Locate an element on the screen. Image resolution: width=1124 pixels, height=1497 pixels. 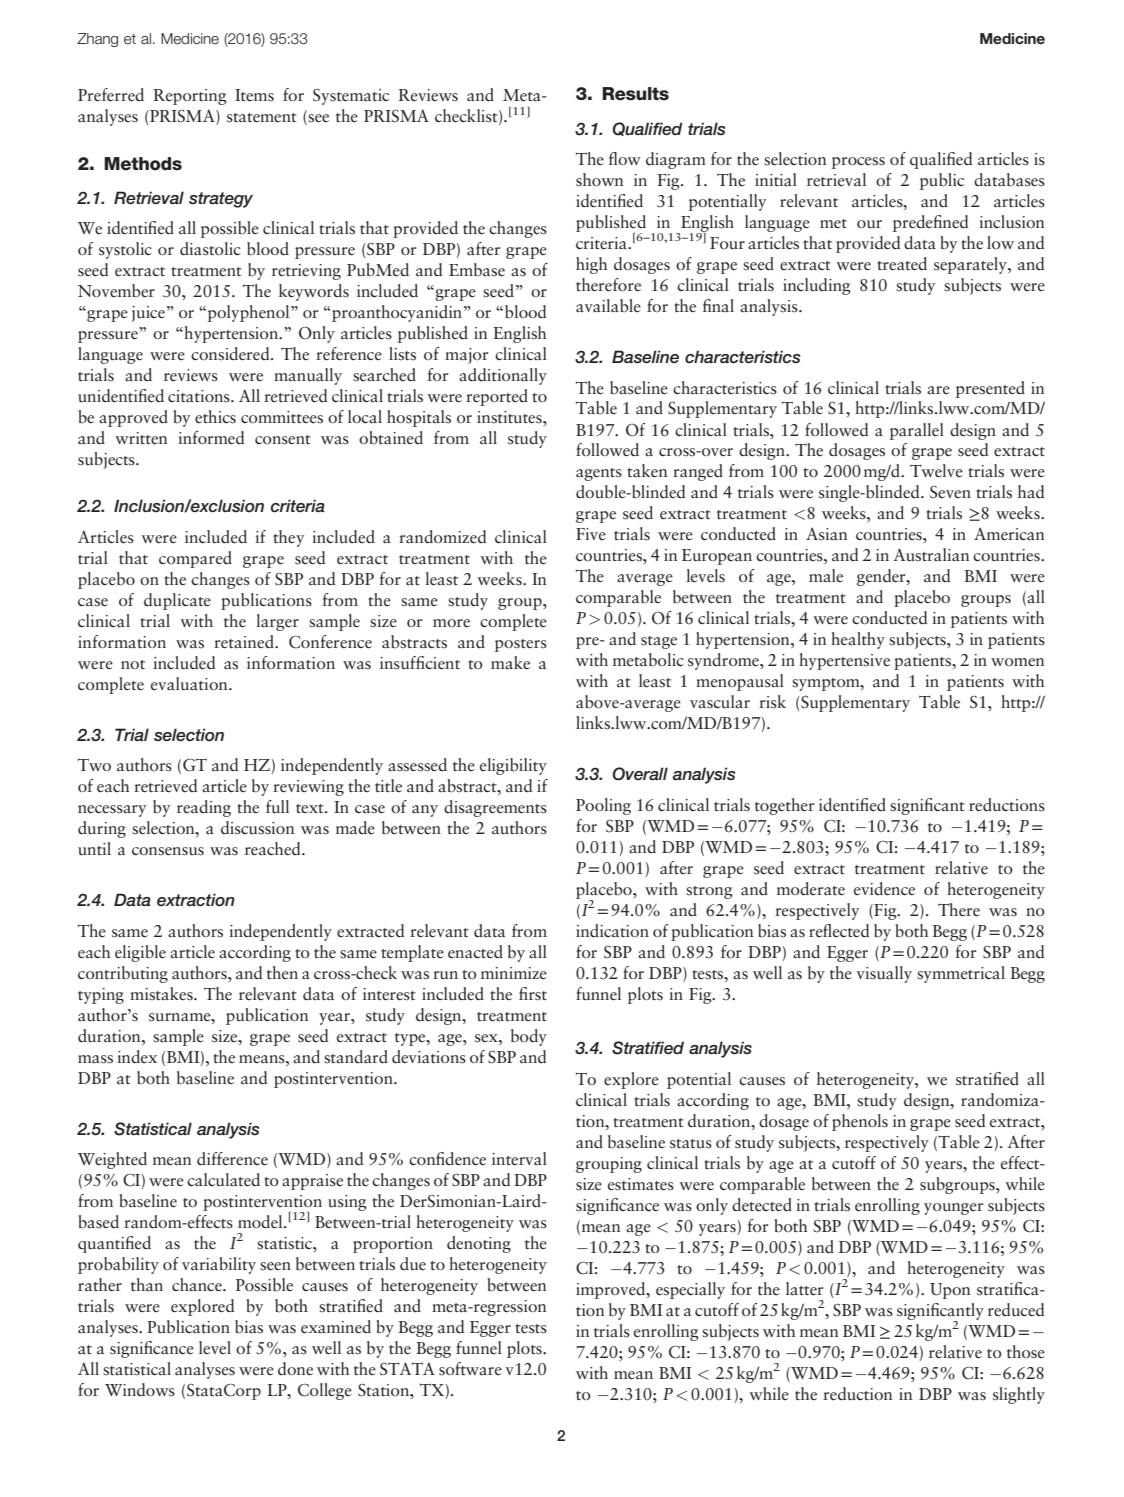
consensus is located at coordinates (168, 851).
